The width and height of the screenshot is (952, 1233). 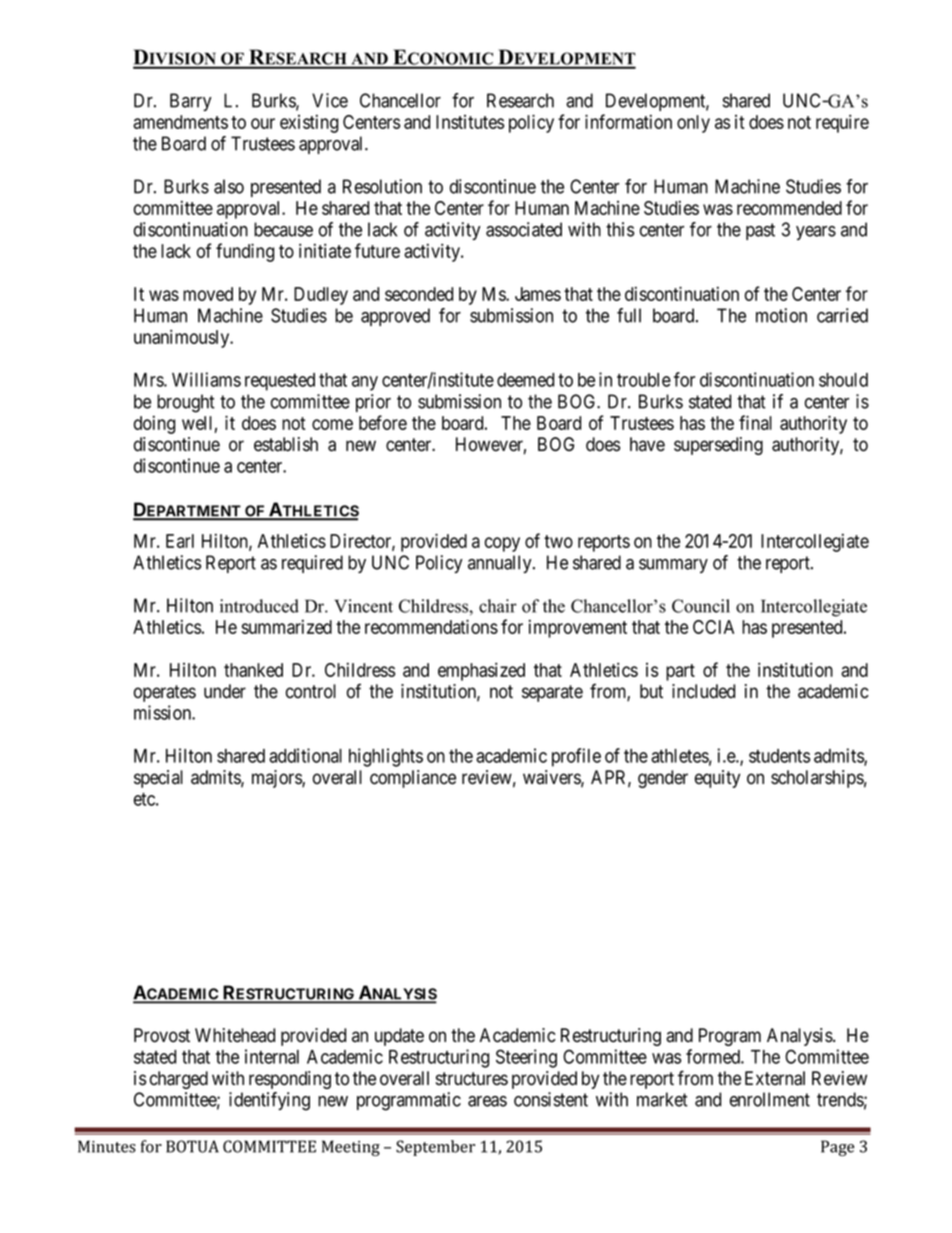 I want to click on only, so click(x=693, y=124).
